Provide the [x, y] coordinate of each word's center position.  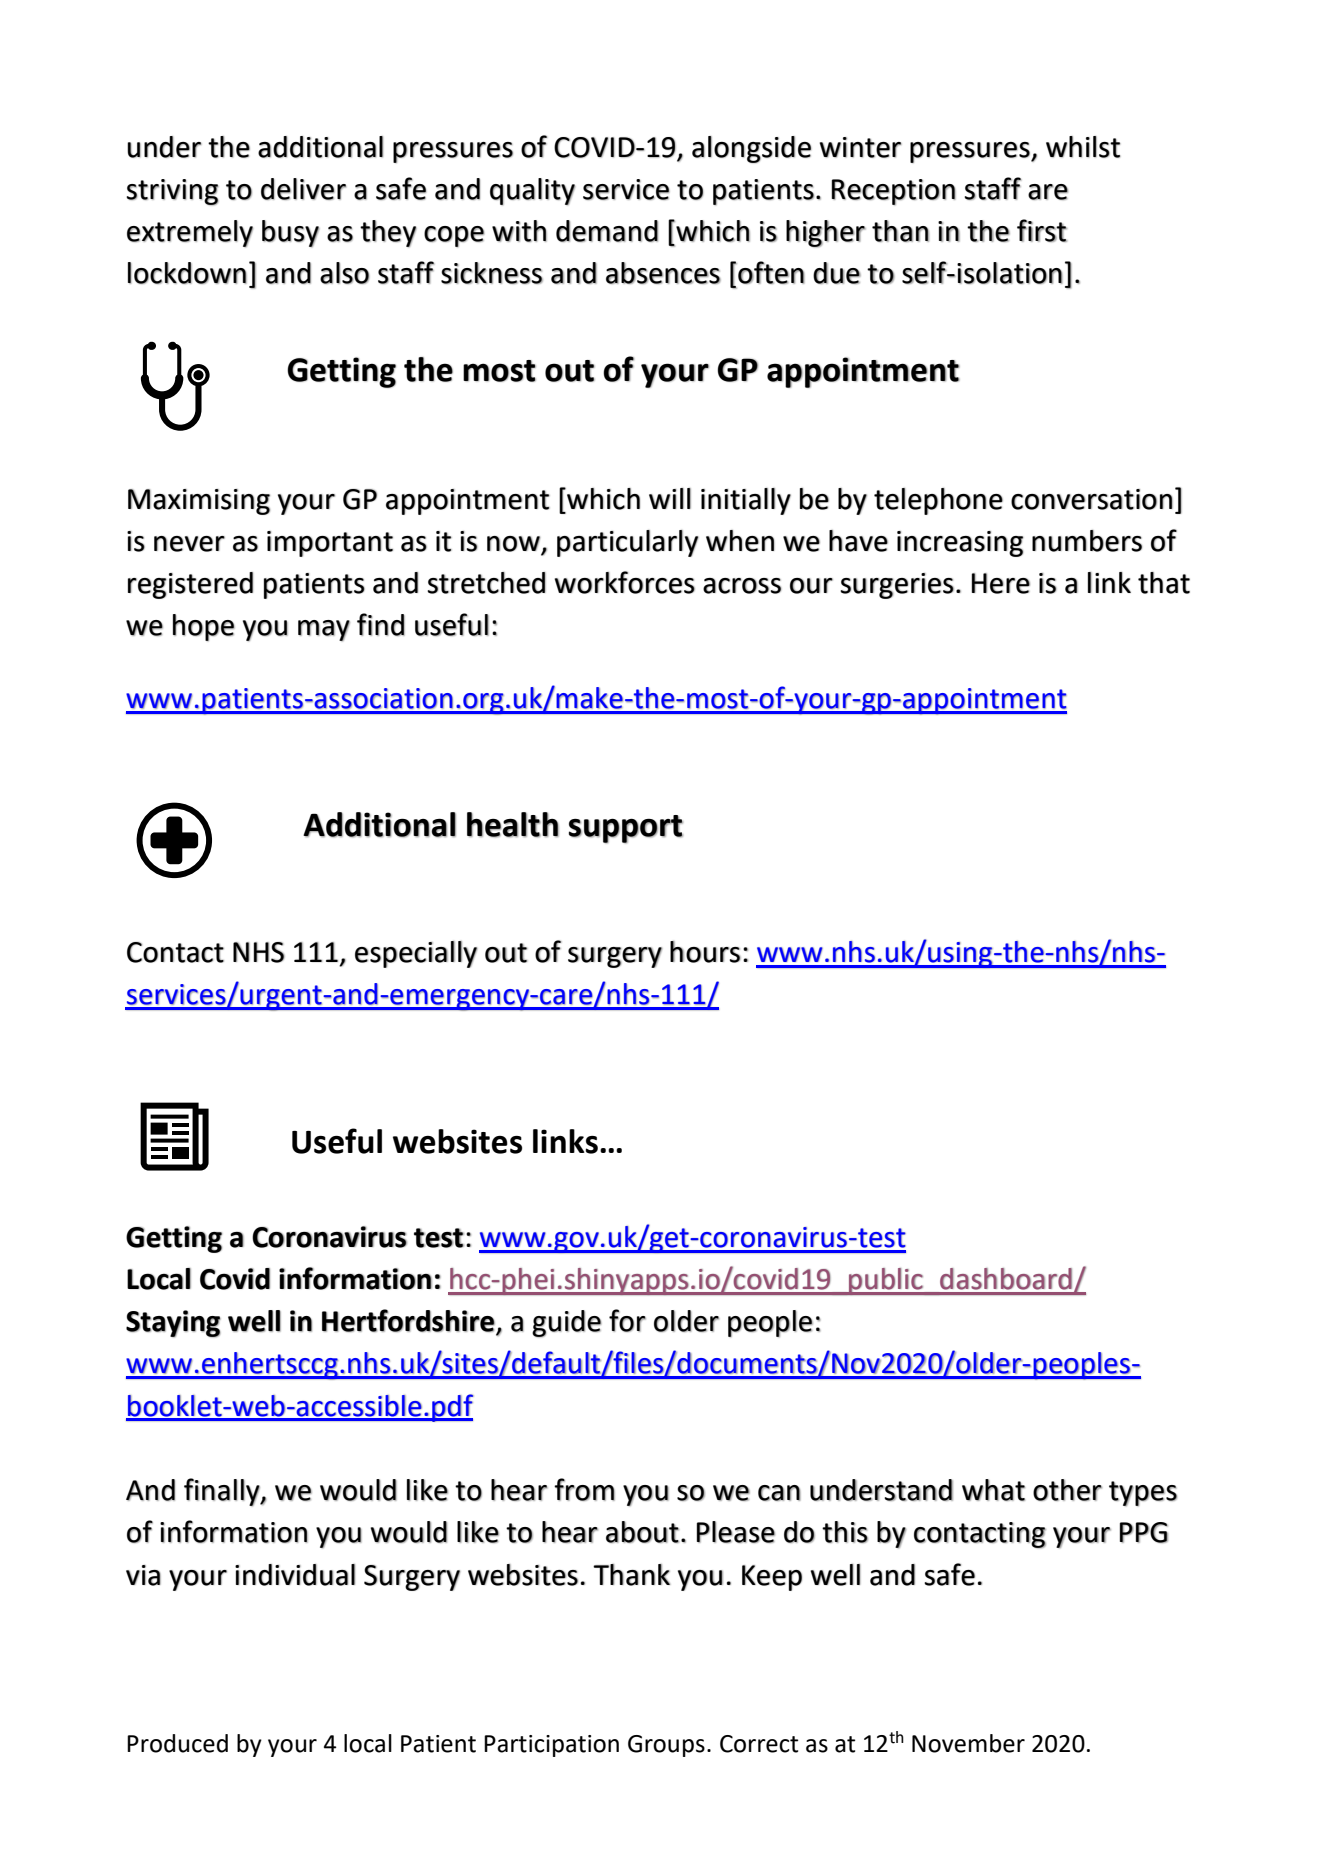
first [1042, 230]
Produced [177, 1743]
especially [416, 954]
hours [705, 952]
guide [567, 1324]
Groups [666, 1746]
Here [1001, 583]
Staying [173, 1324]
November [968, 1743]
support [626, 829]
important [330, 544]
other [1067, 1490]
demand [607, 231]
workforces [625, 582]
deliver [303, 189]
